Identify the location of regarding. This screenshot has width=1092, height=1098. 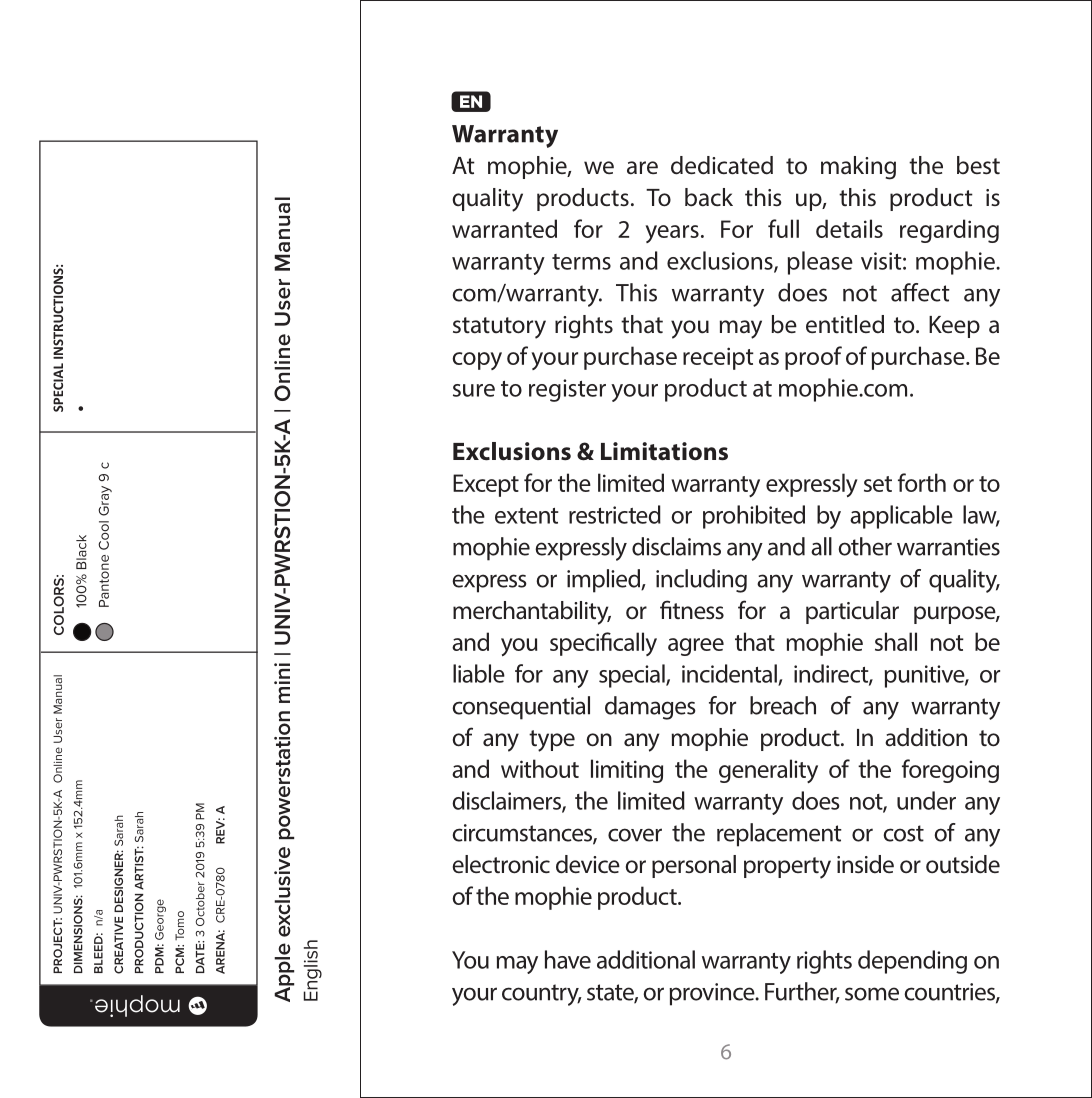
(949, 231).
